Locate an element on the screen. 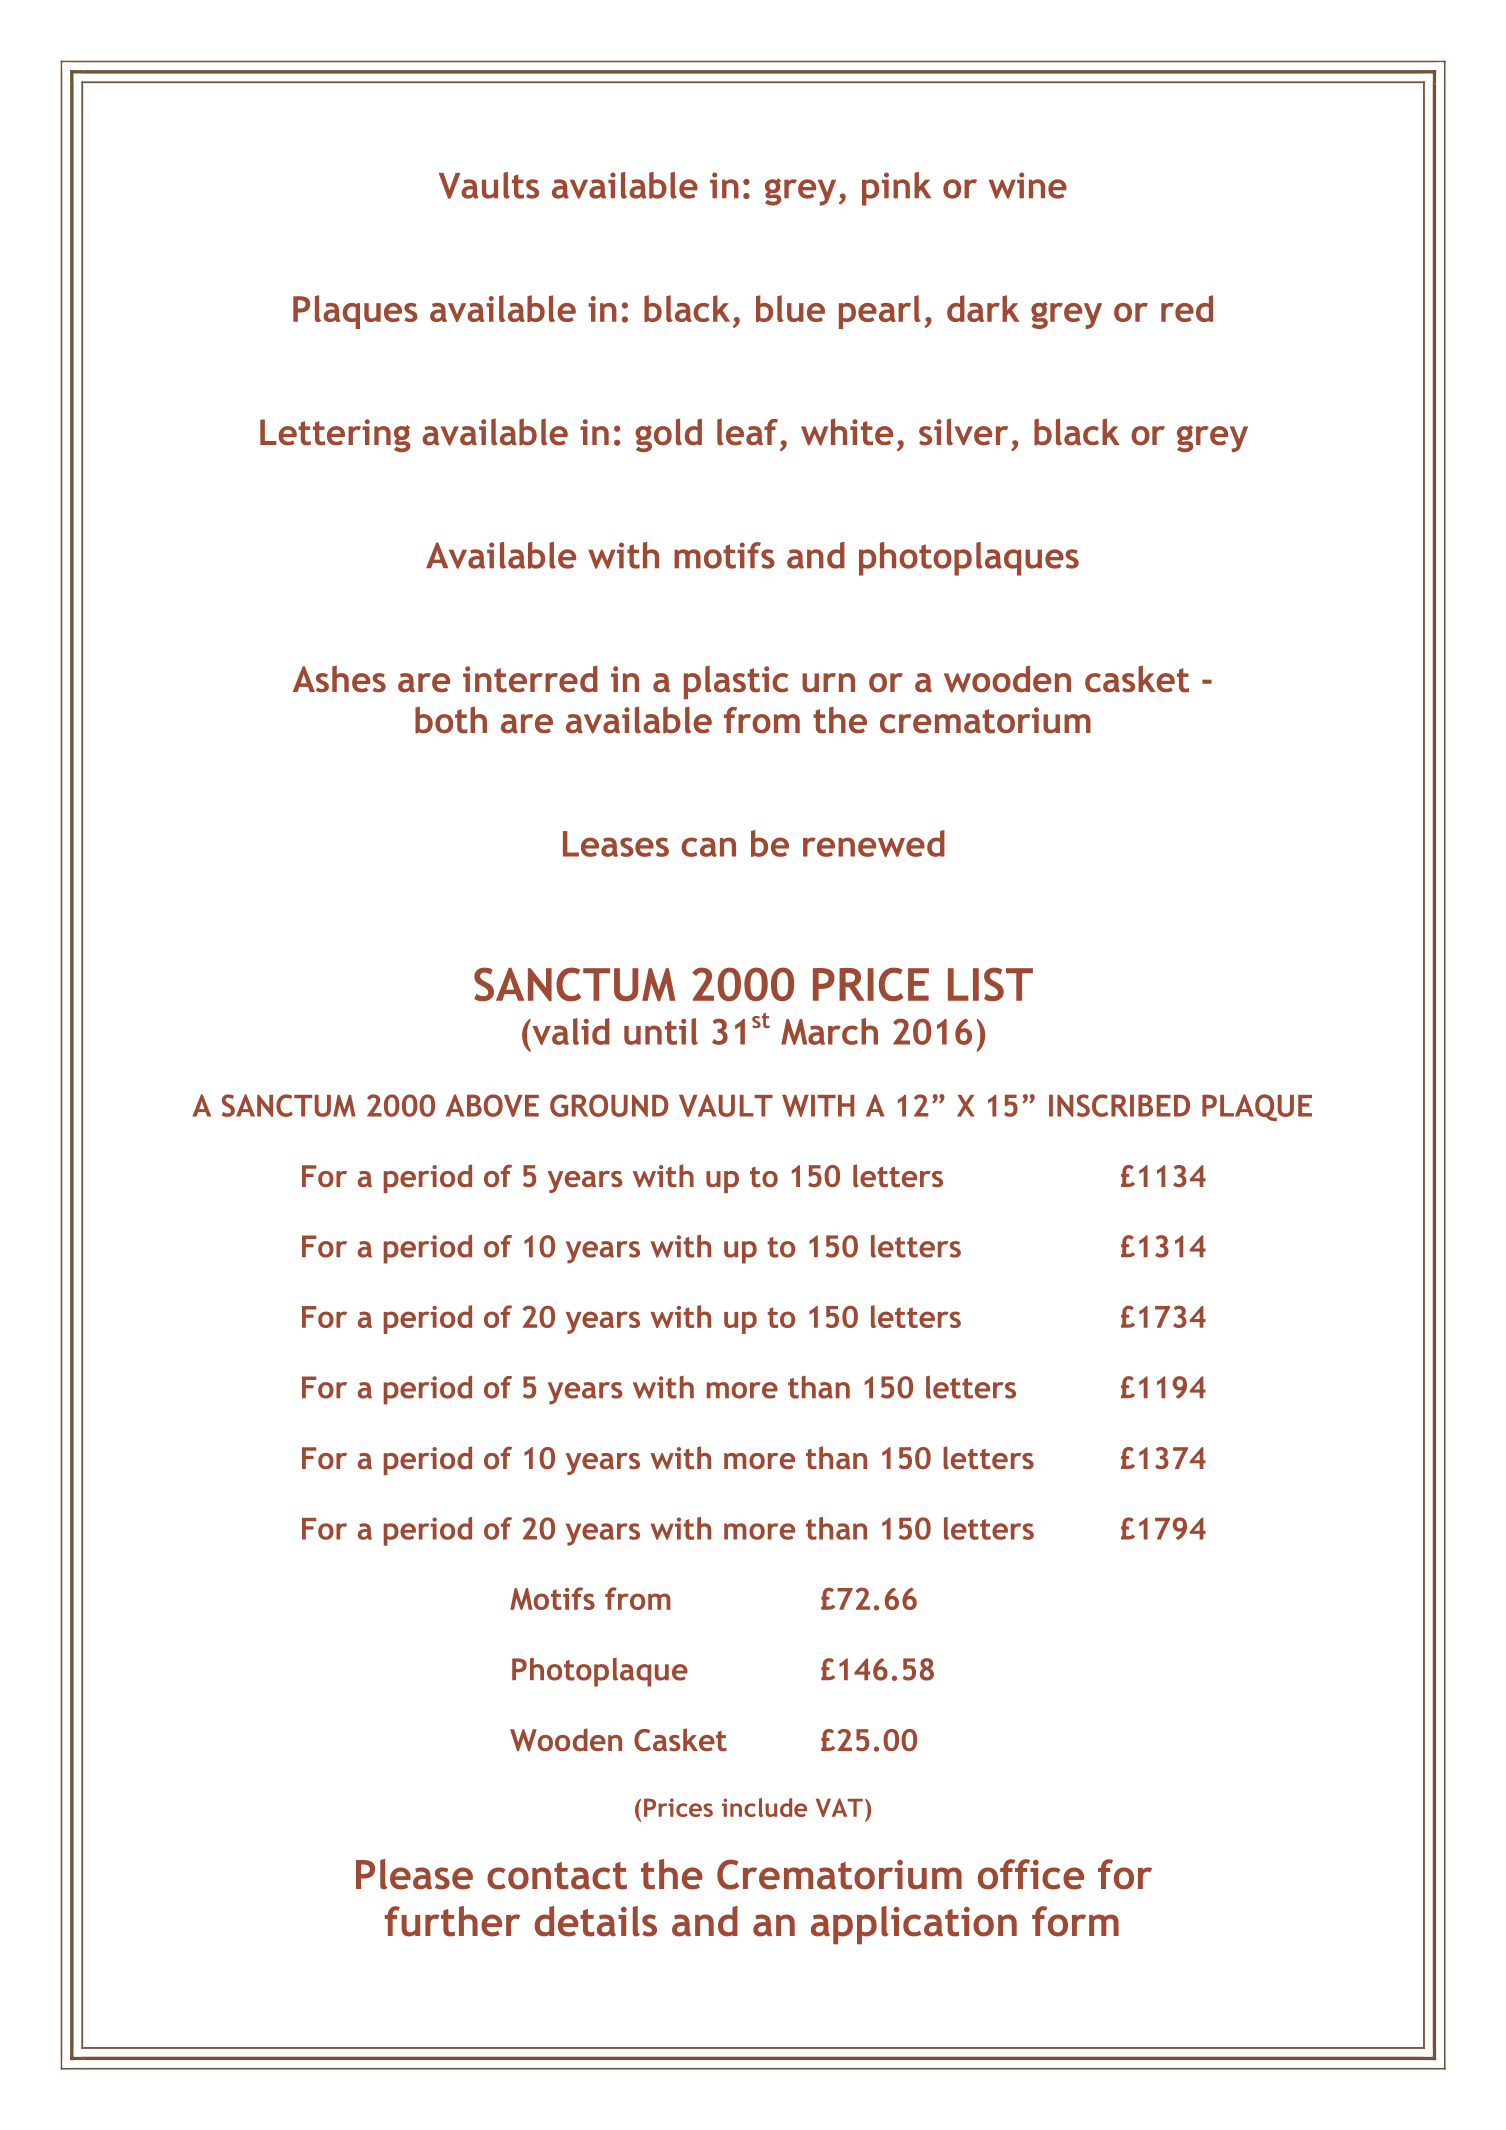  both is located at coordinates (451, 720).
